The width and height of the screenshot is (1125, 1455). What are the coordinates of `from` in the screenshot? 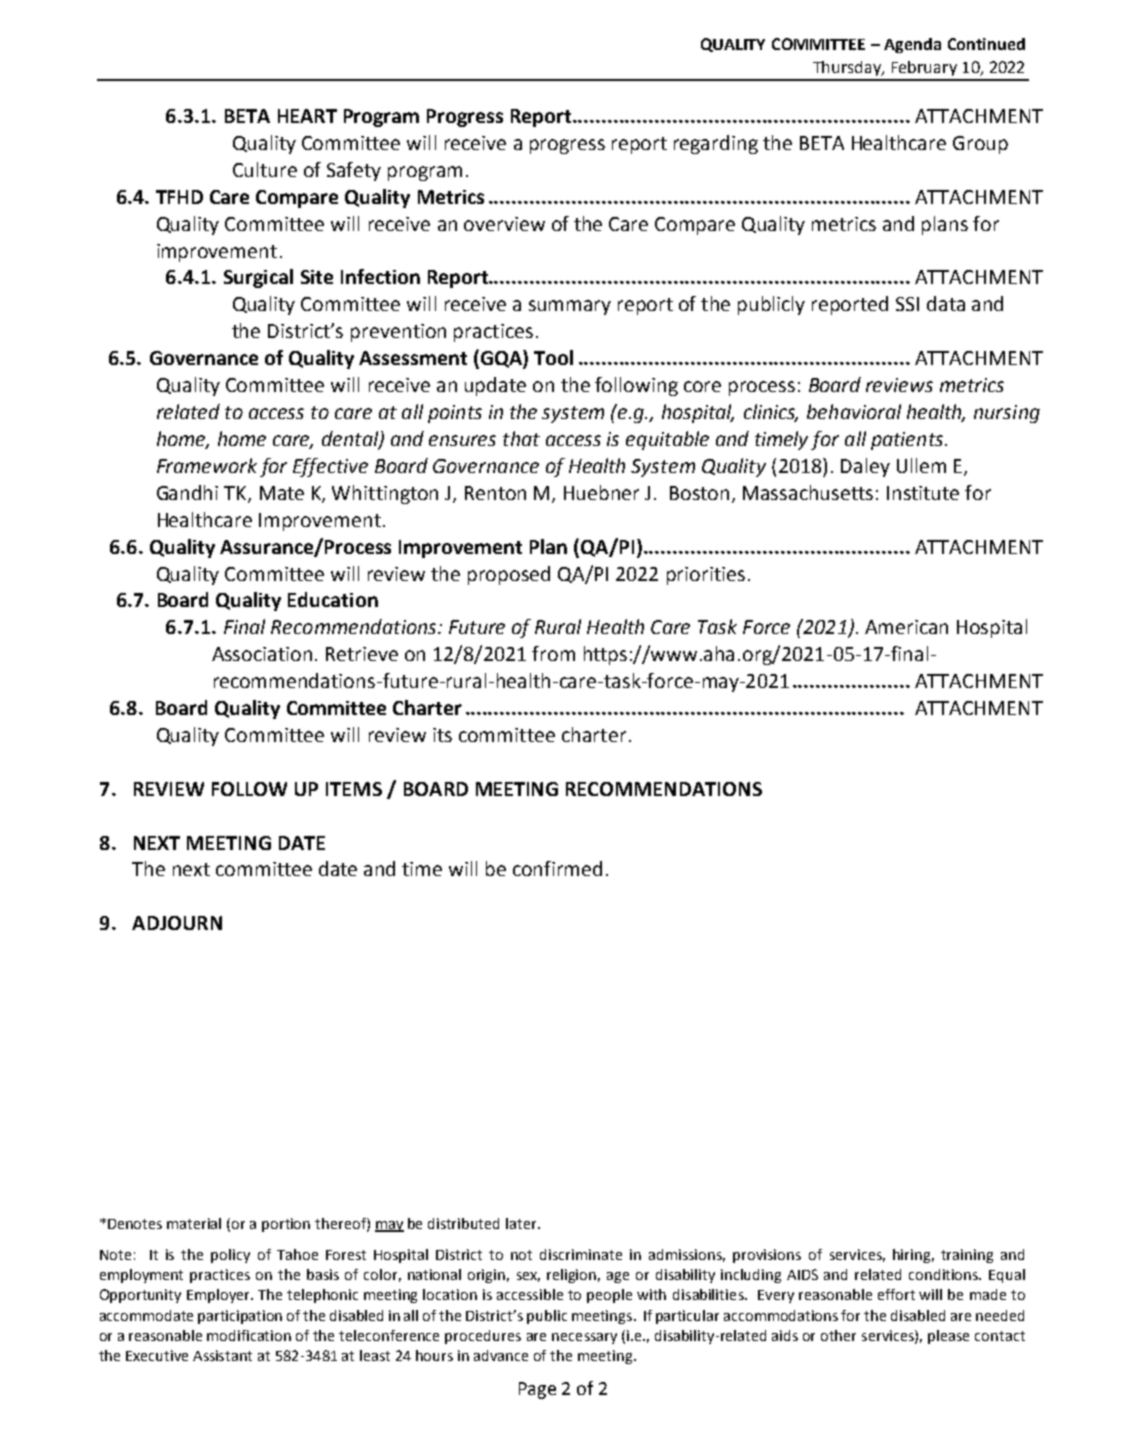 It's located at (553, 653).
